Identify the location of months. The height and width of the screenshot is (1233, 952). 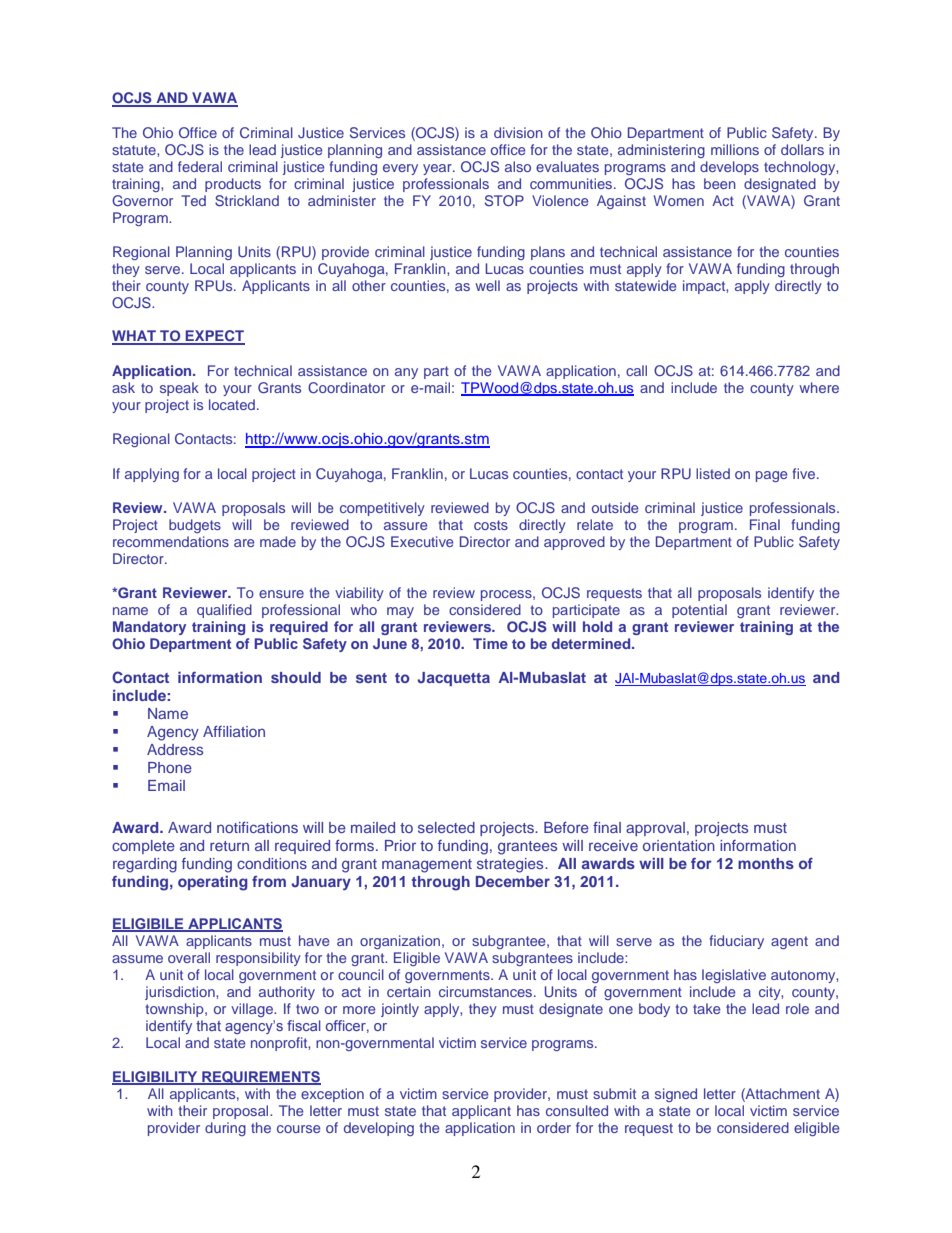
(766, 863).
